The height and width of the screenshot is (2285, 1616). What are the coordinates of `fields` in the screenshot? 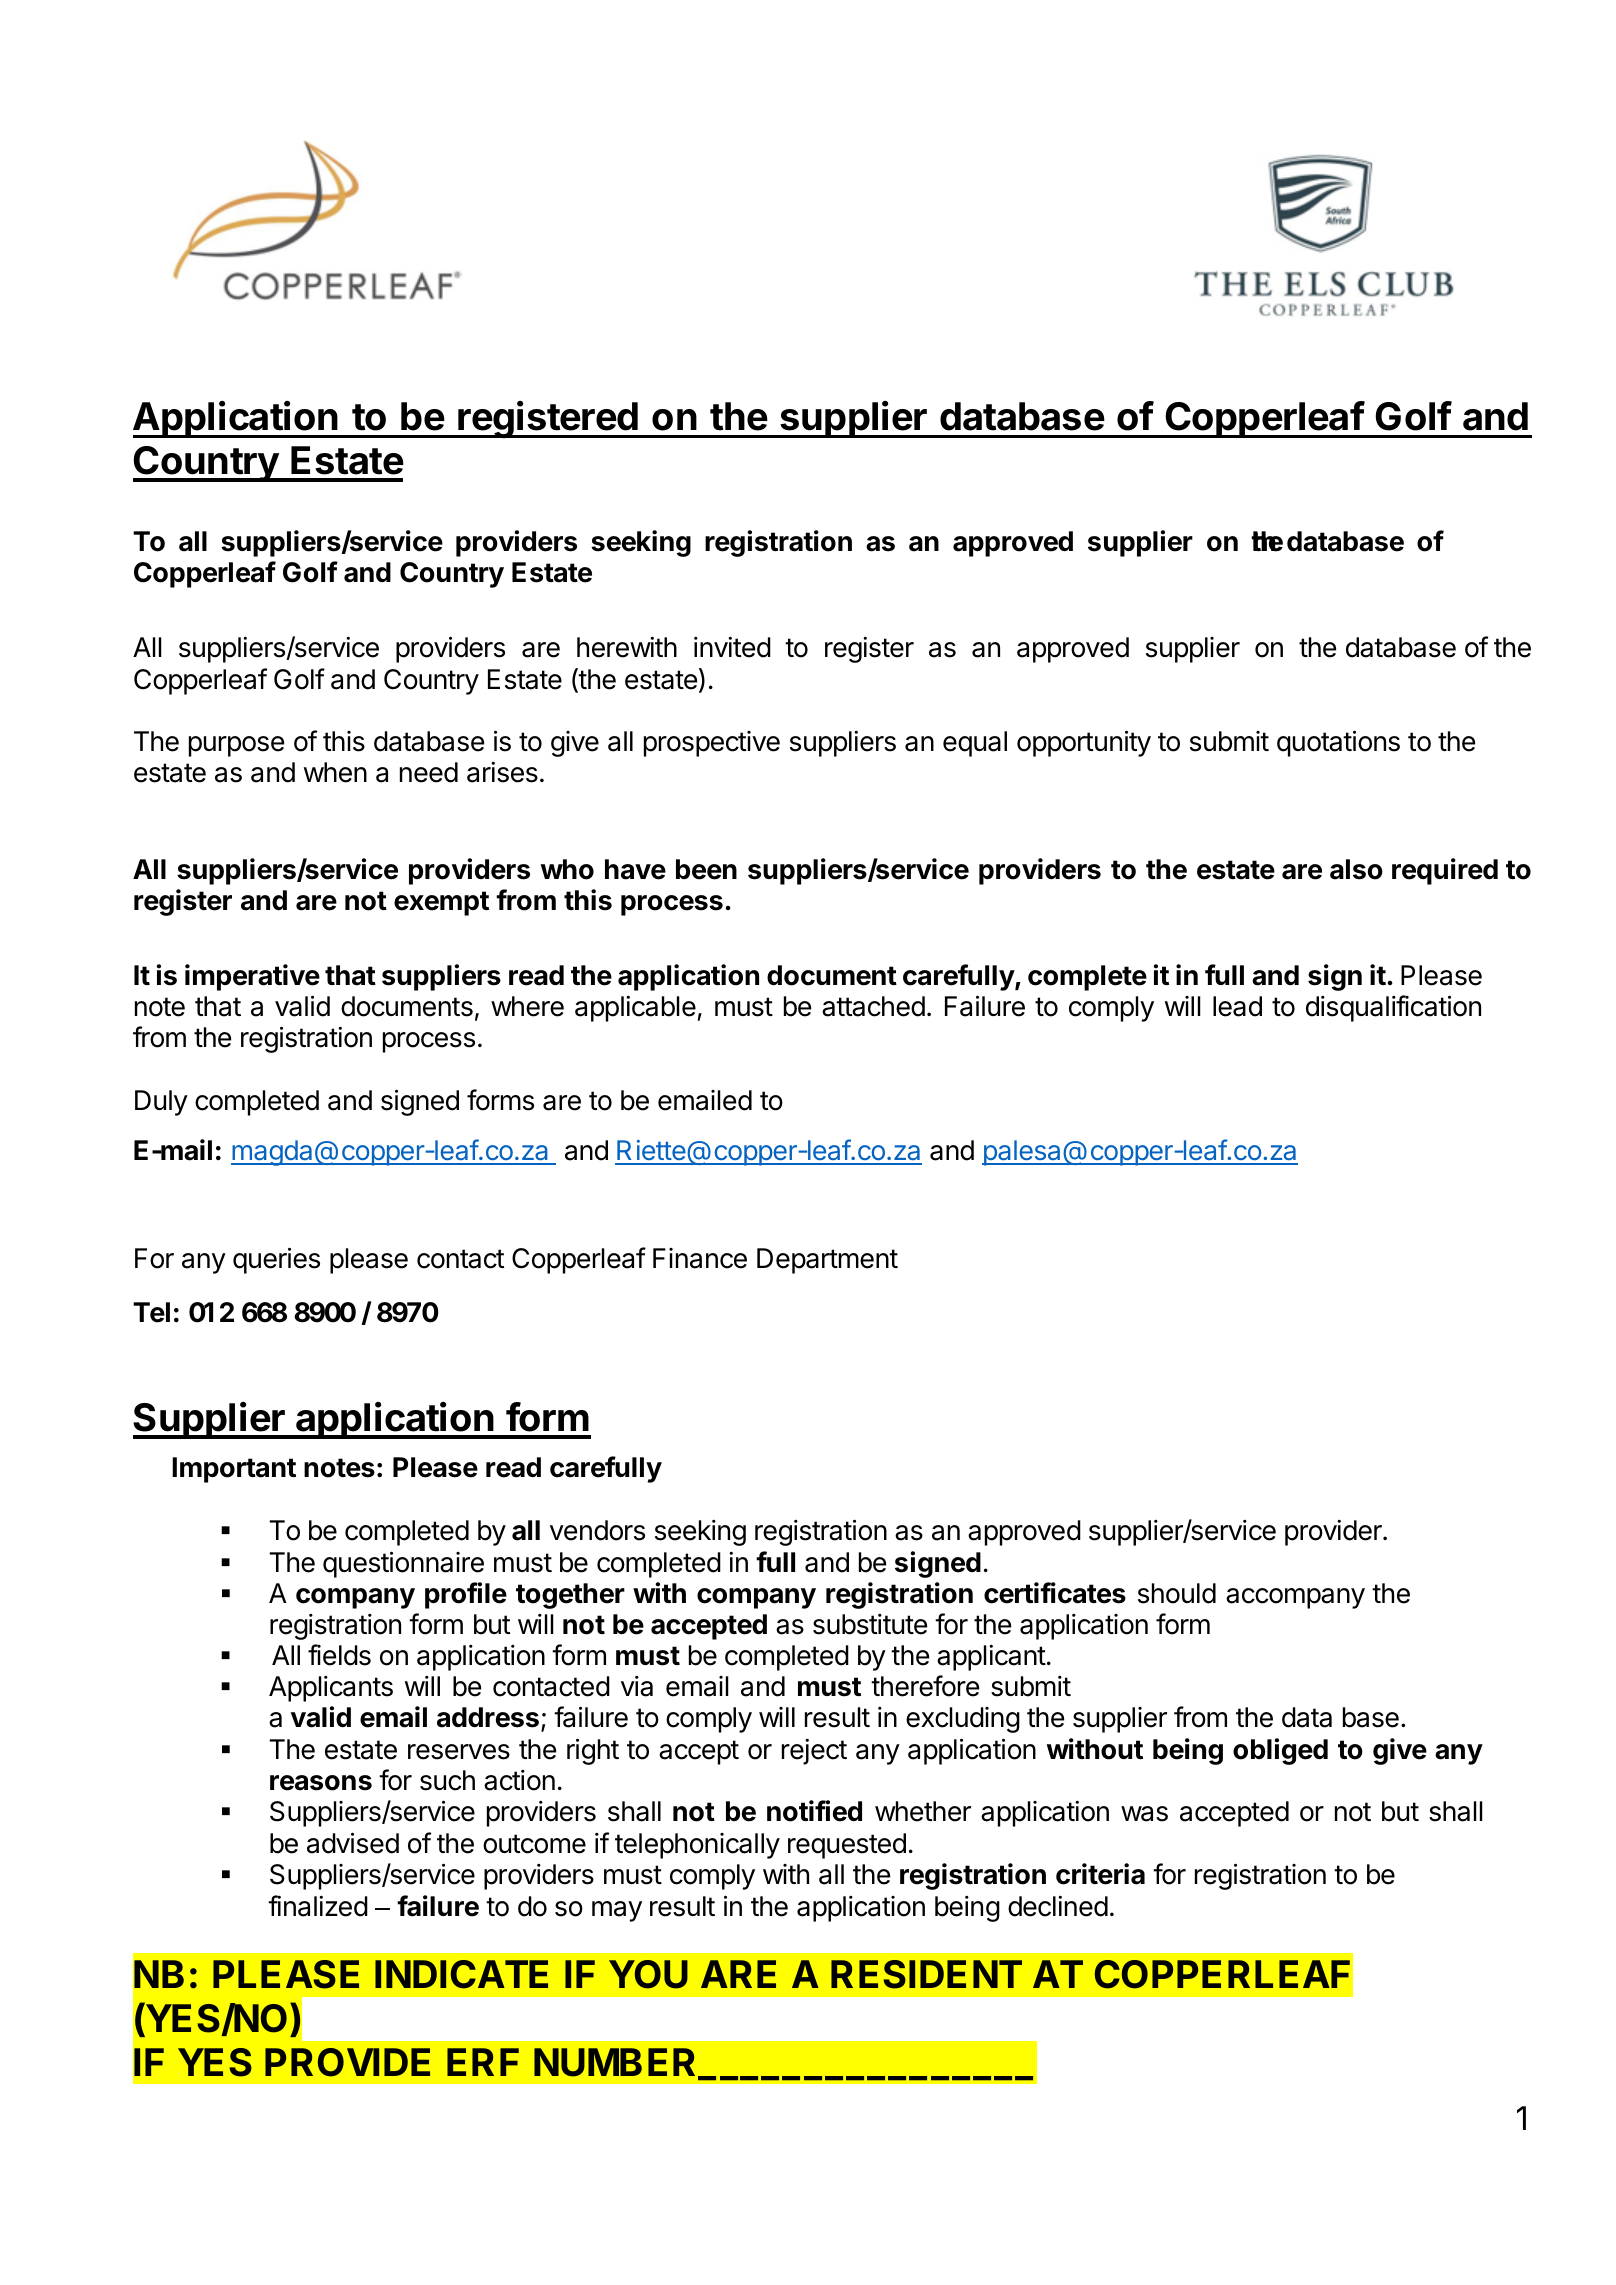 It's located at (339, 1655).
